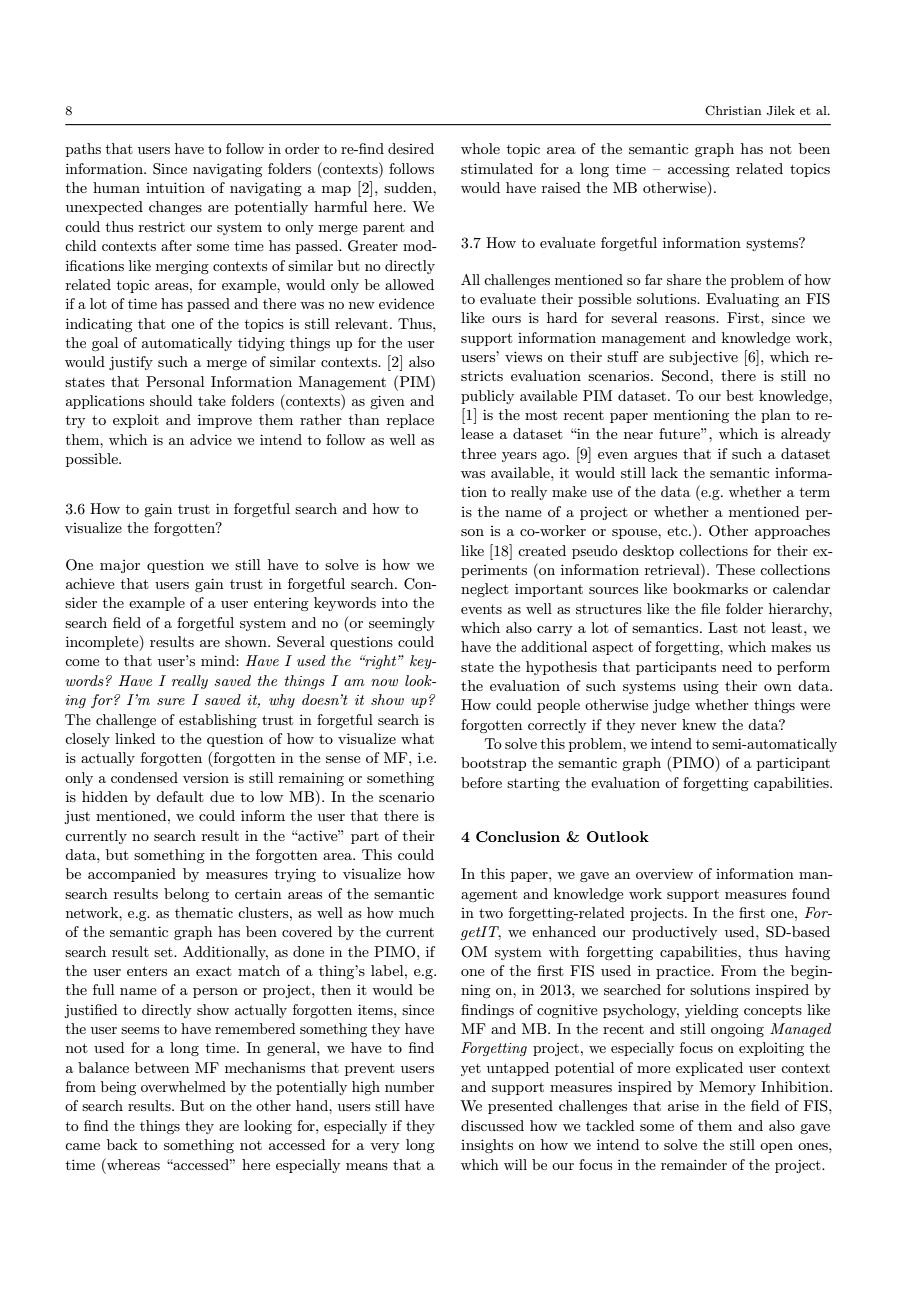 The width and height of the screenshot is (924, 1308). What do you see at coordinates (116, 187) in the screenshot?
I see `human` at bounding box center [116, 187].
